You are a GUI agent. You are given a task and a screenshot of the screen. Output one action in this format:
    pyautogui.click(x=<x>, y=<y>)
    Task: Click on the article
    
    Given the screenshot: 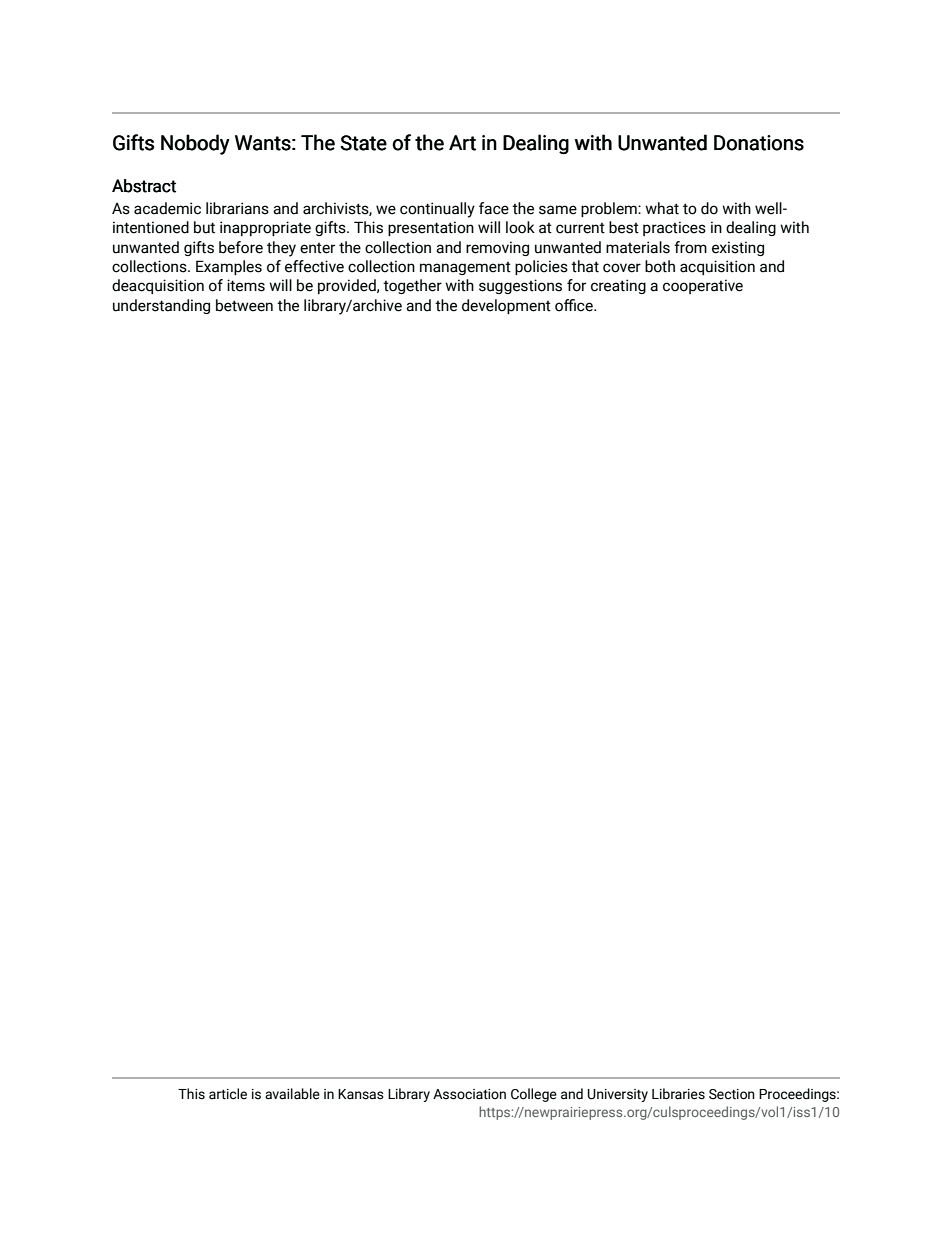 What is the action you would take?
    pyautogui.click(x=228, y=1094)
